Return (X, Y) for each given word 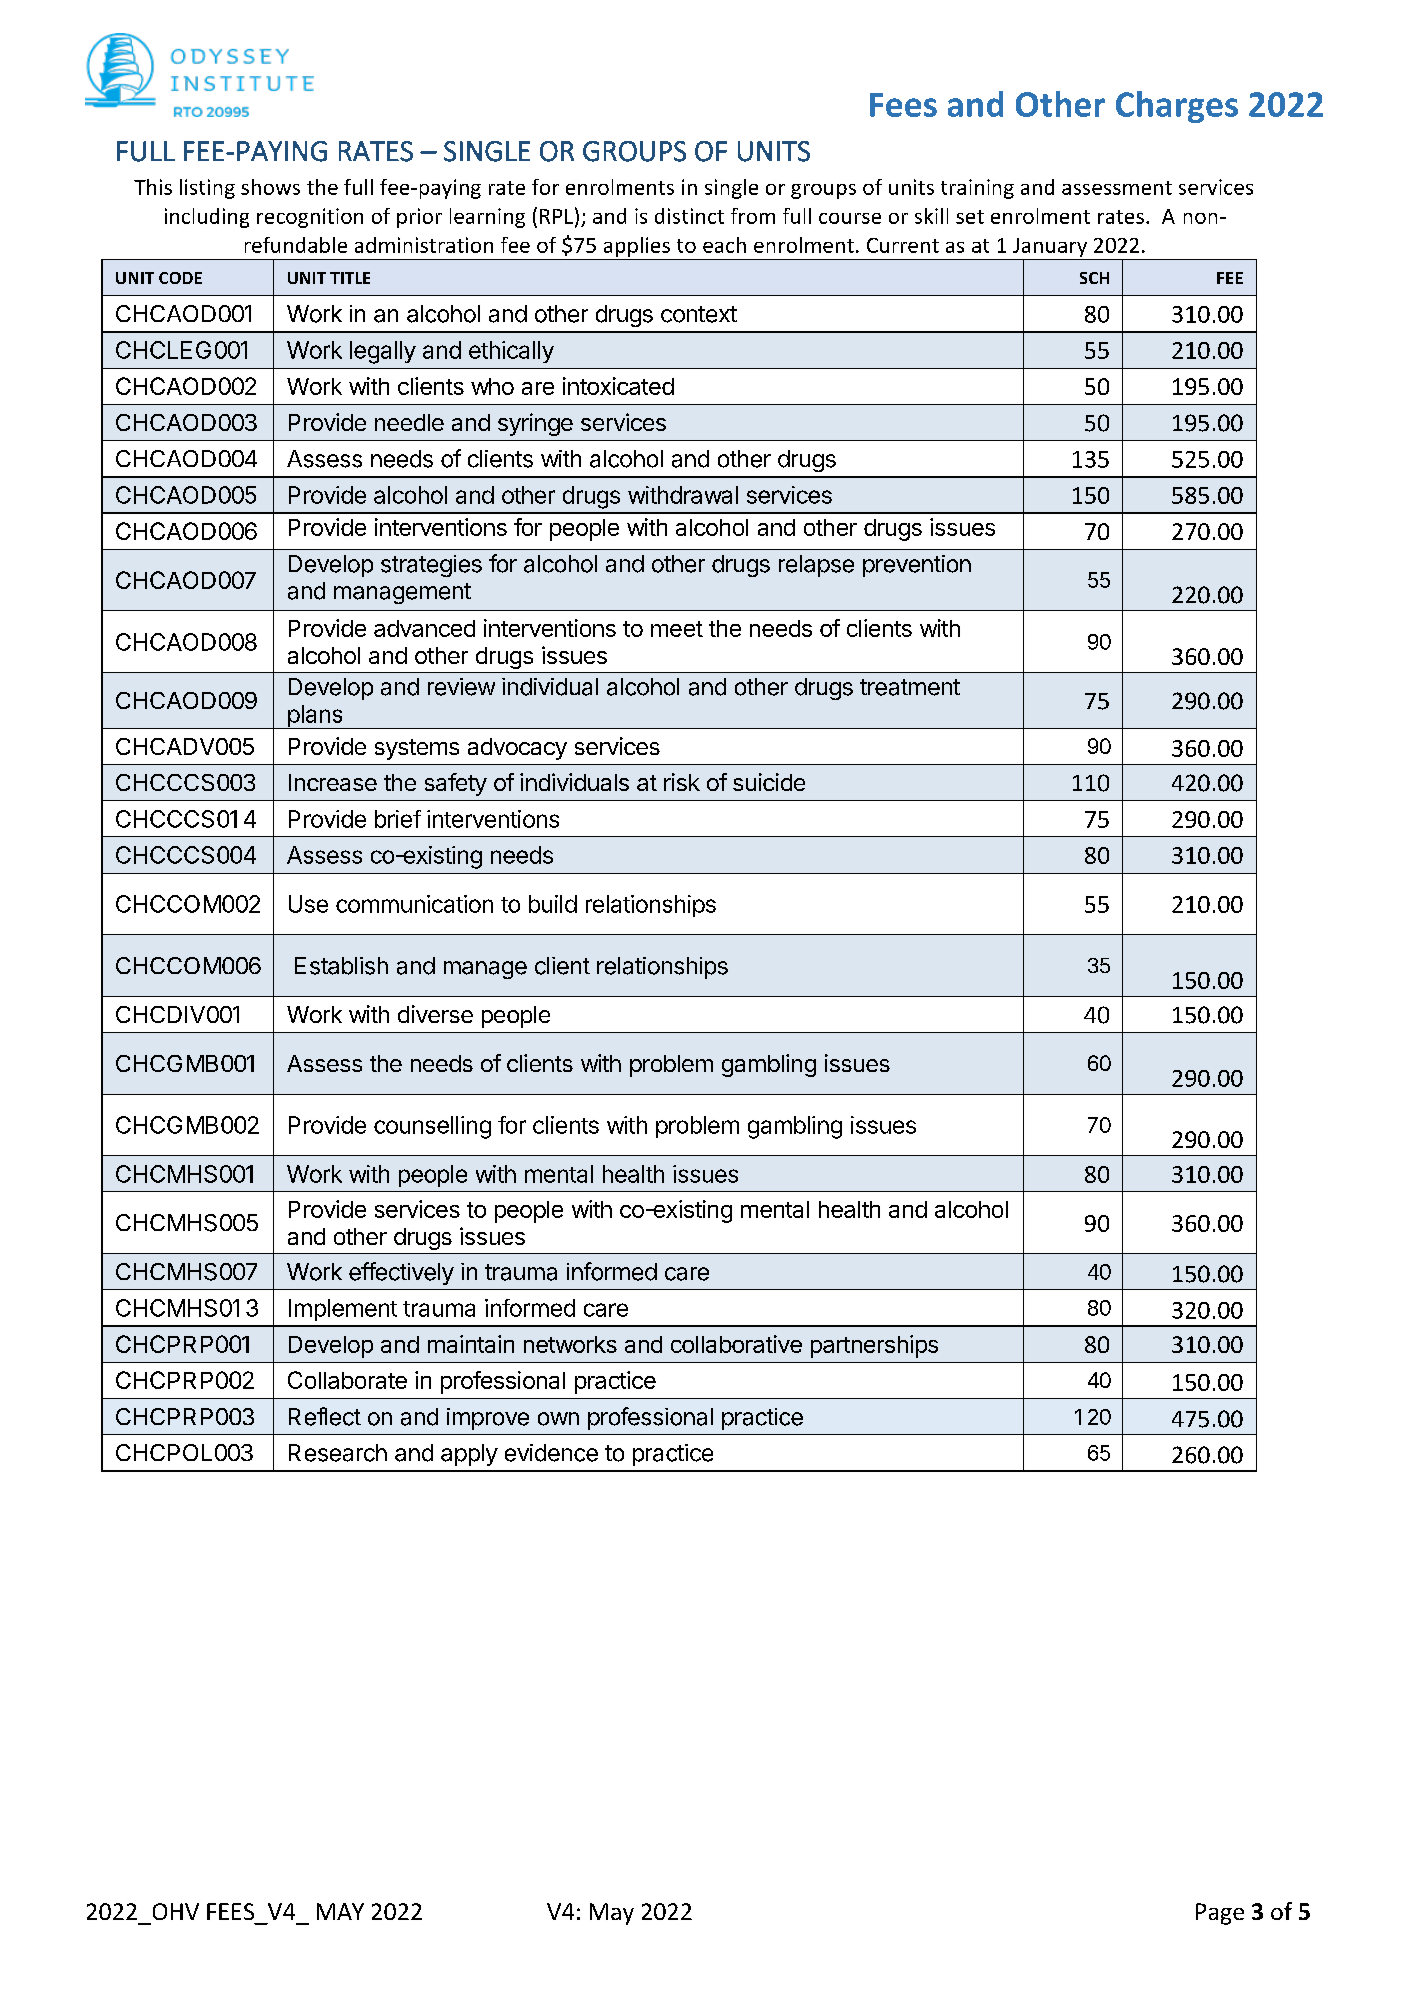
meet (677, 629)
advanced (424, 628)
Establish (341, 966)
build (553, 904)
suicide (769, 782)
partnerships (874, 1346)
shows (270, 187)
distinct (689, 216)
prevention (917, 566)
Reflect (325, 1416)
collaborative (736, 1344)
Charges (1177, 107)
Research (338, 1453)
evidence (551, 1453)
